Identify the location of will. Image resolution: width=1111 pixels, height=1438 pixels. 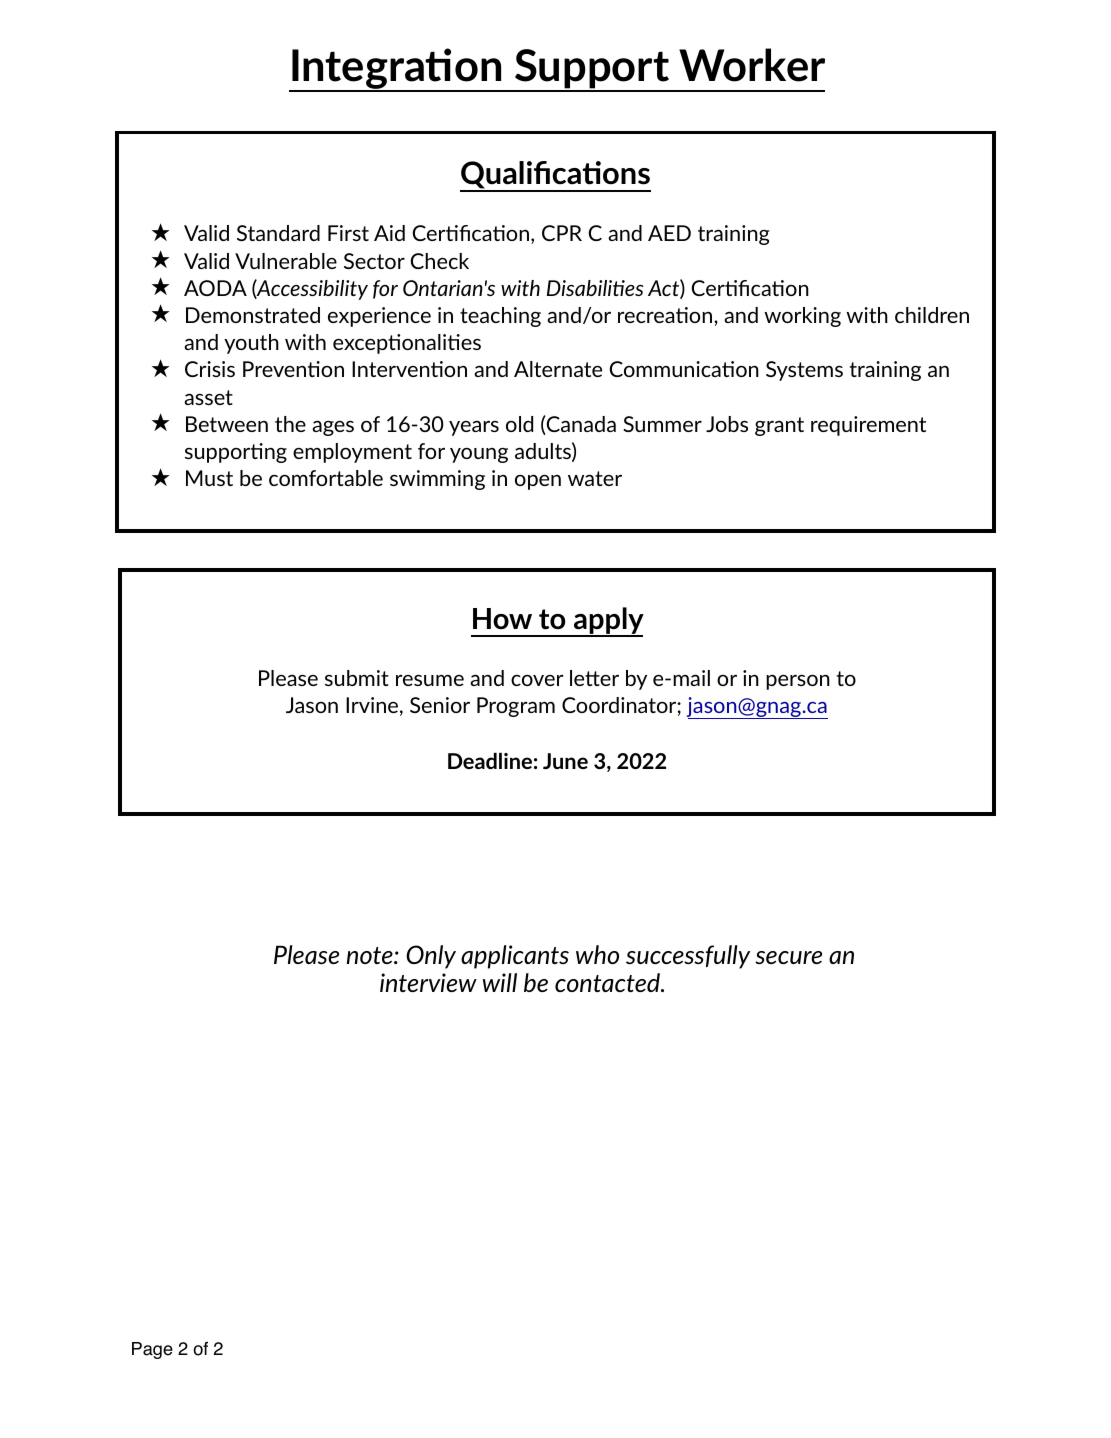
(500, 982).
